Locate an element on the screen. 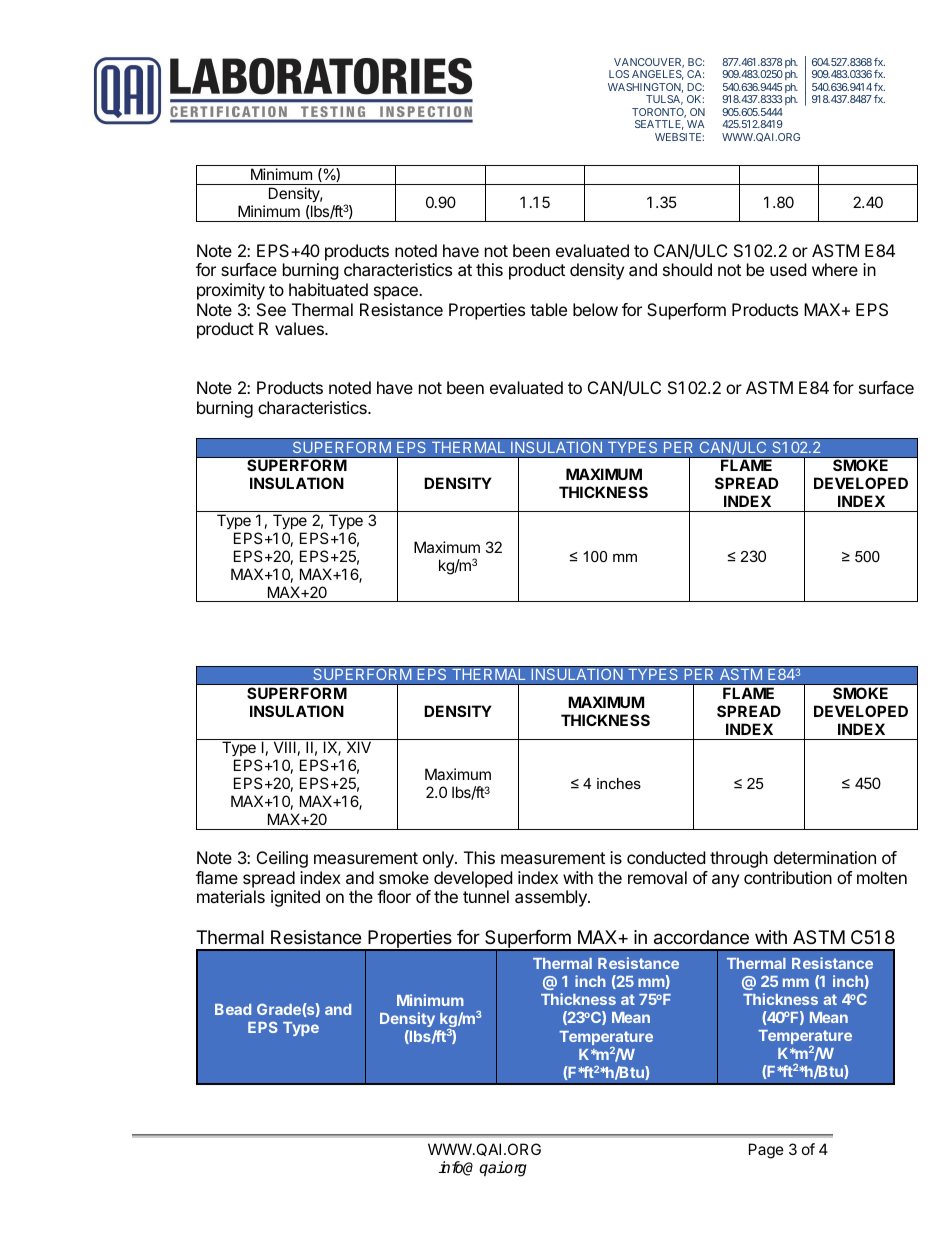  values is located at coordinates (300, 328).
